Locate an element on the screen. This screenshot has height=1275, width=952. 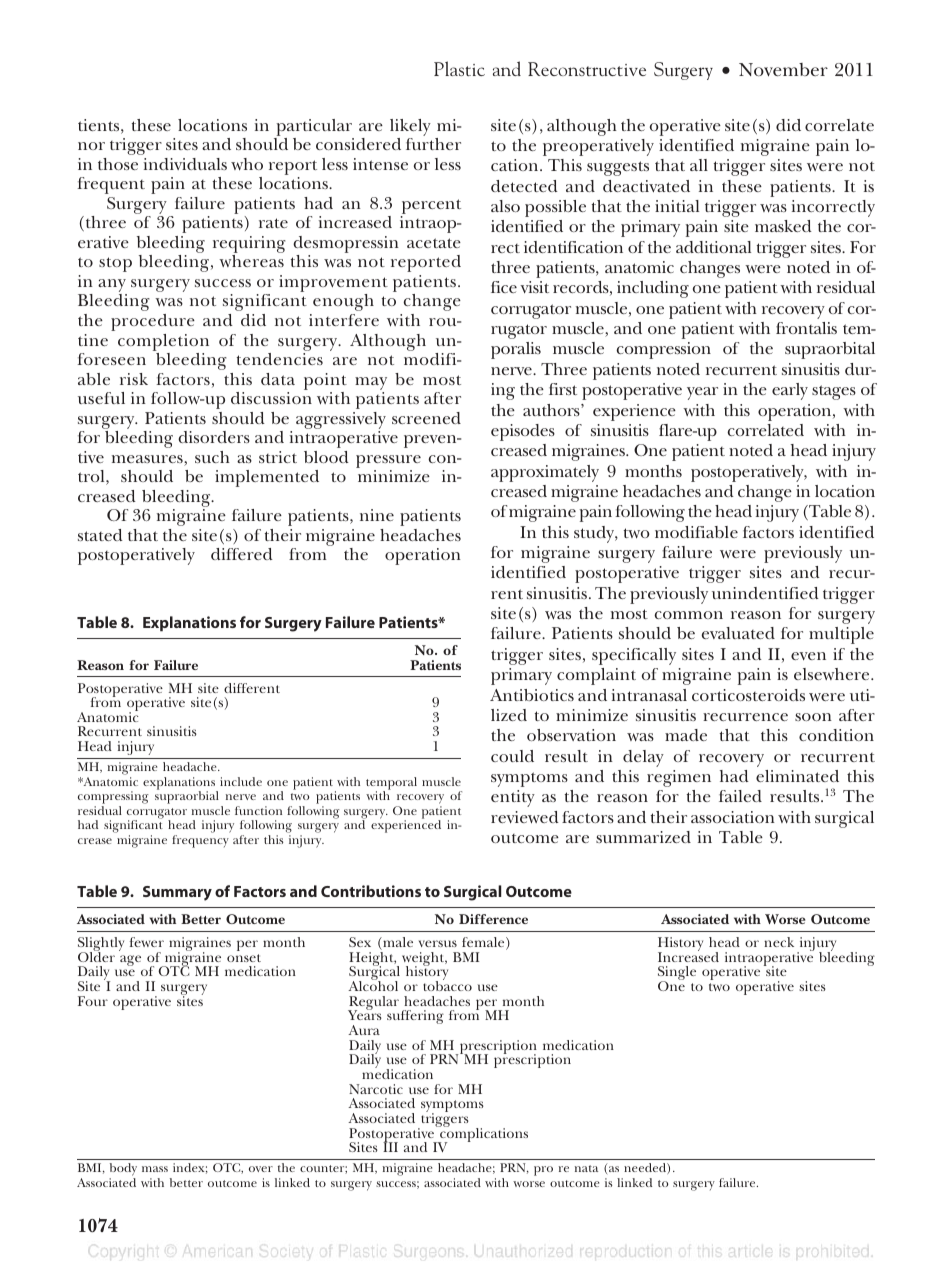
failed is located at coordinates (740, 796).
